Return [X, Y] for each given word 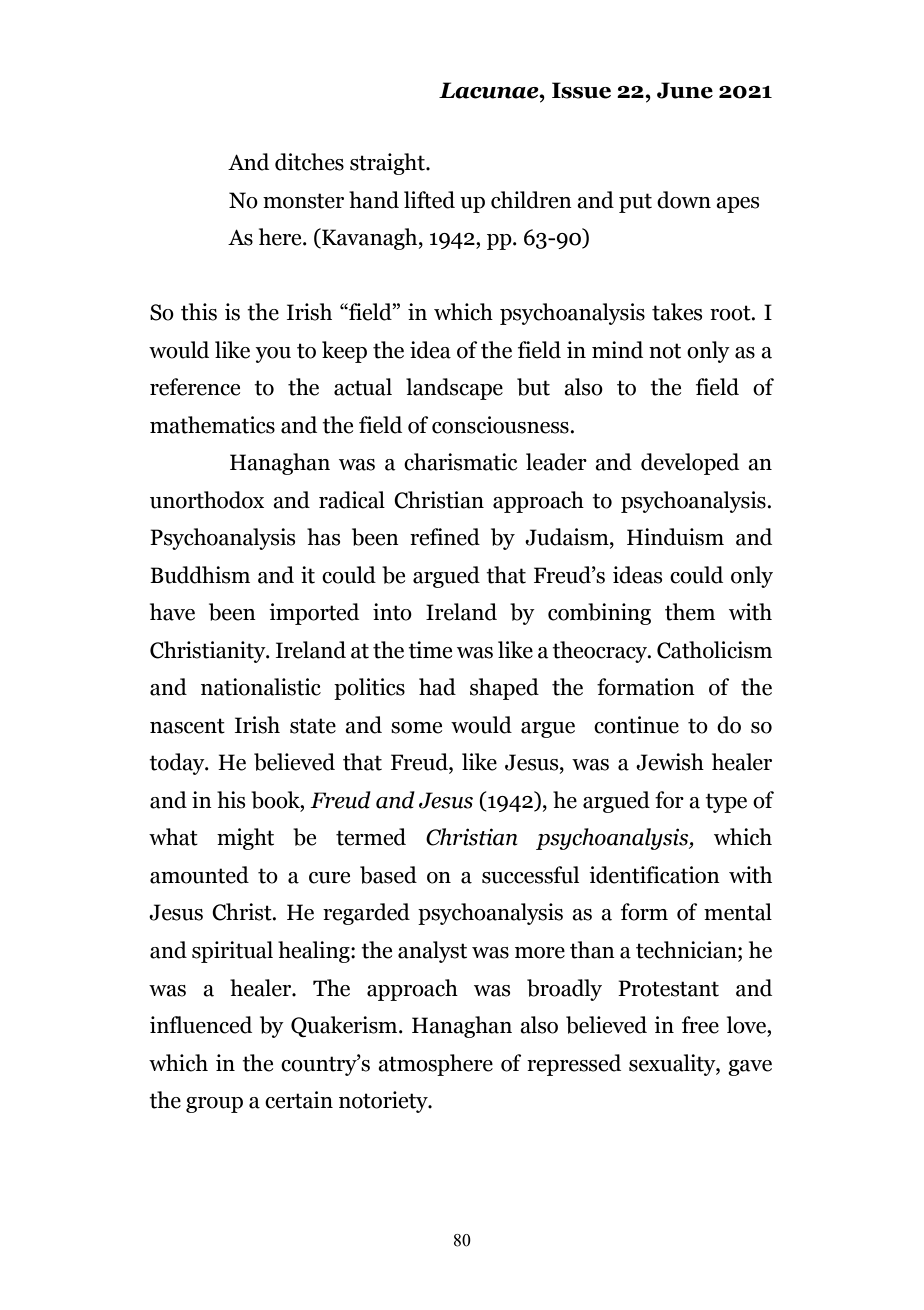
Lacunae [490, 90]
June [685, 90]
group [214, 1105]
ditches [309, 162]
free [700, 1025]
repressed [574, 1065]
